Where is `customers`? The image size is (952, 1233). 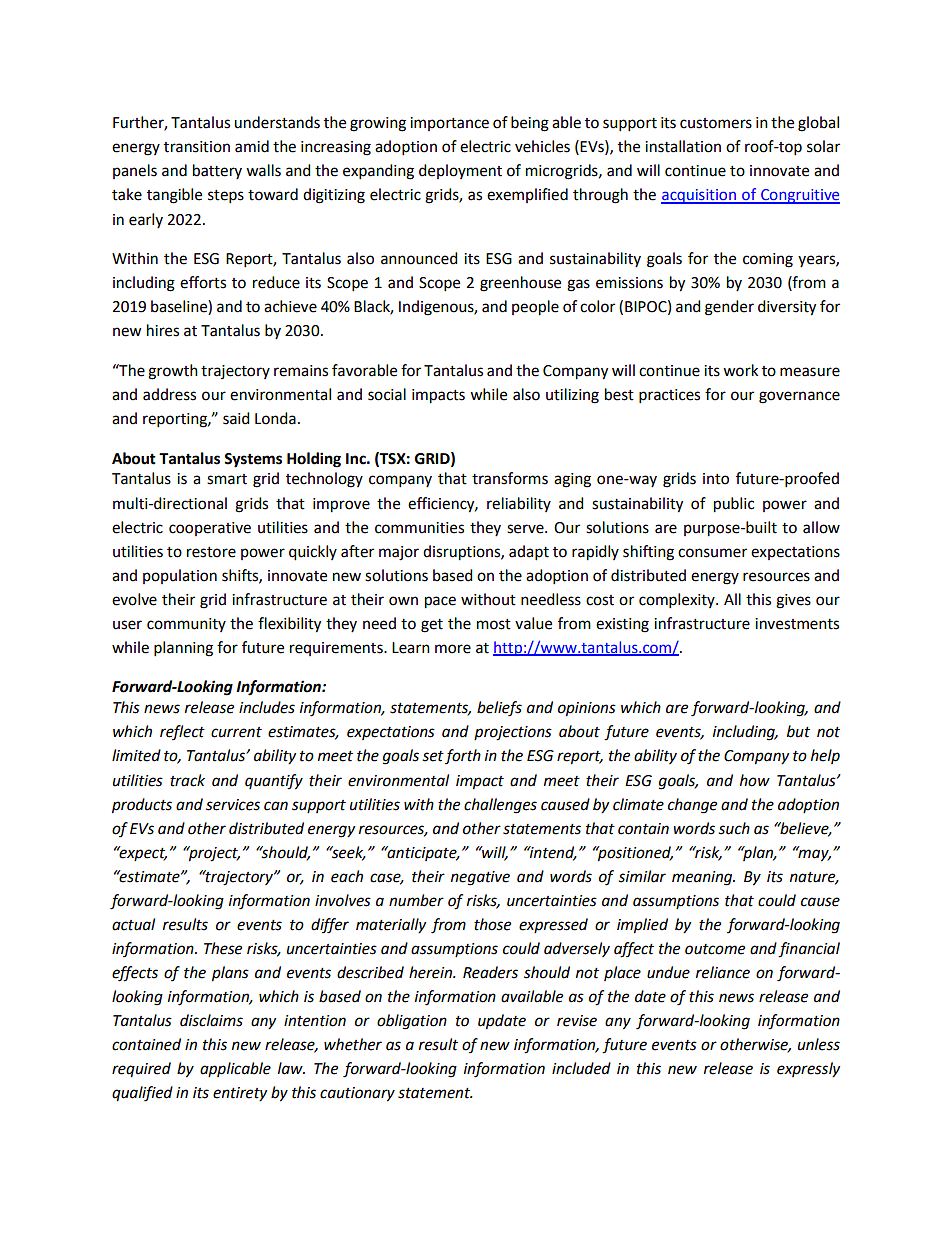 customers is located at coordinates (716, 123).
